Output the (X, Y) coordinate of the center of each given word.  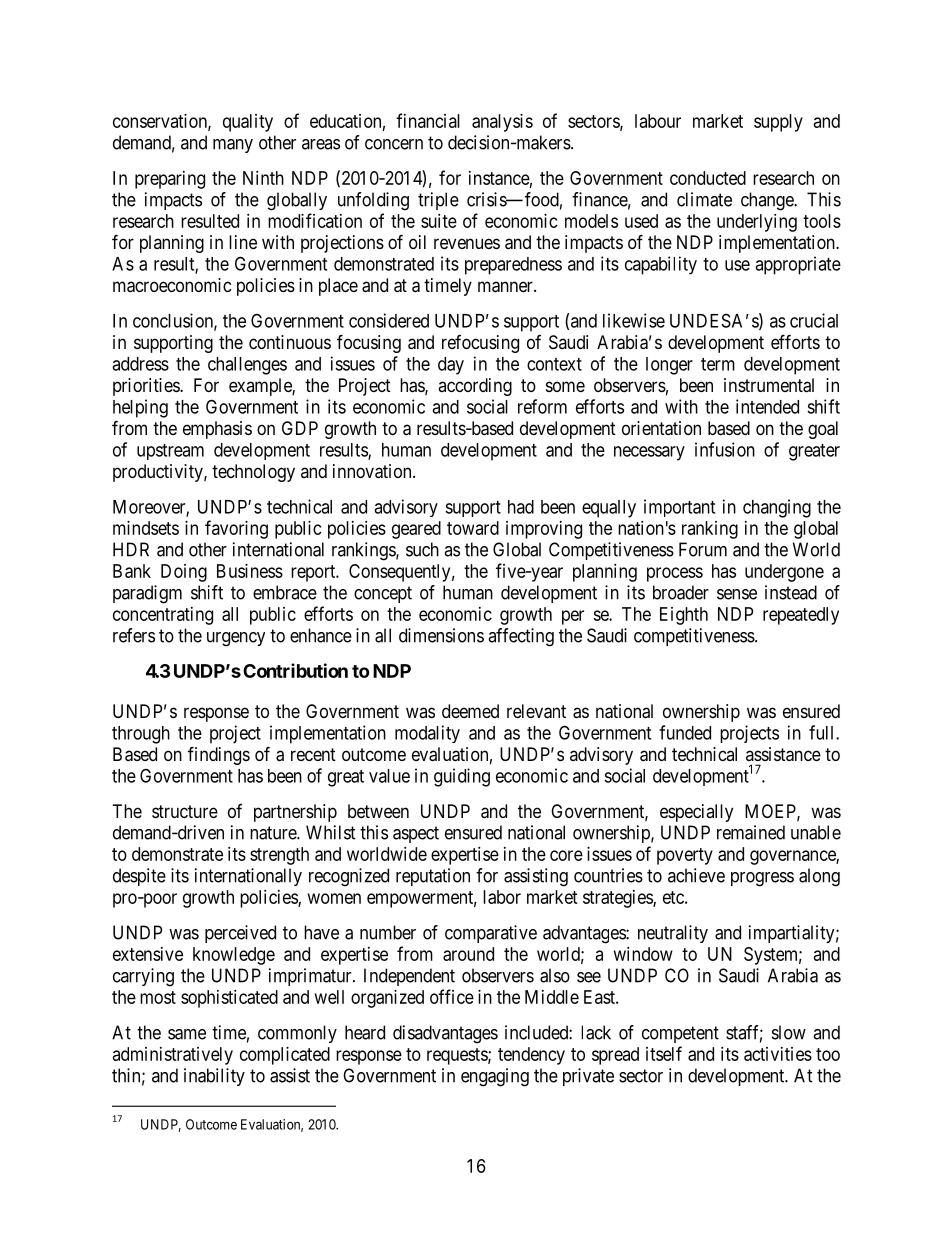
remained (751, 832)
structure (185, 811)
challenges (247, 366)
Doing (184, 573)
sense (737, 594)
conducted (708, 178)
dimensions (441, 635)
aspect (416, 834)
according (475, 387)
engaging (495, 1077)
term (718, 364)
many (233, 146)
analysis (502, 123)
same (187, 1034)
